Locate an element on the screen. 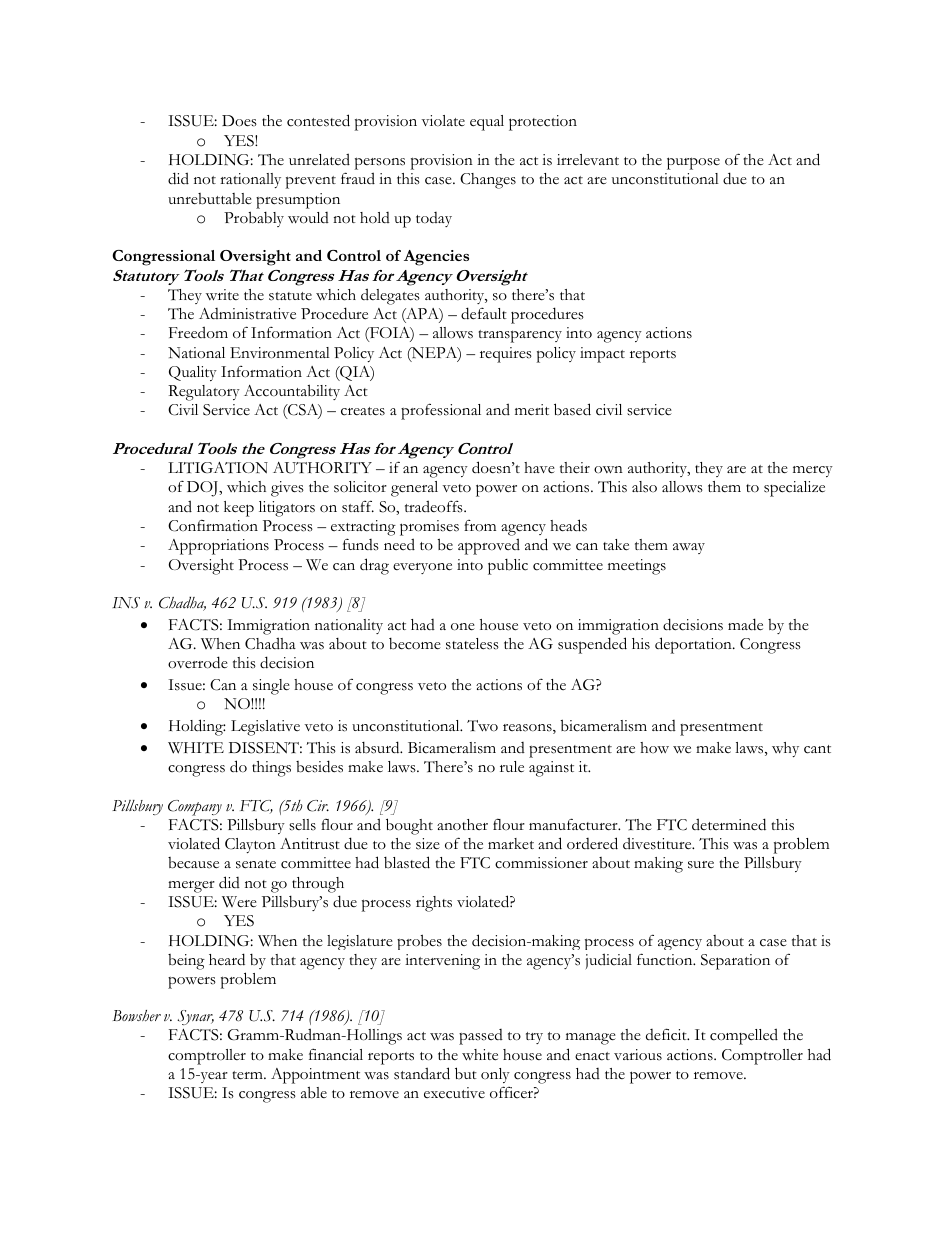 Image resolution: width=952 pixels, height=1233 pixels. specialize is located at coordinates (794, 489).
